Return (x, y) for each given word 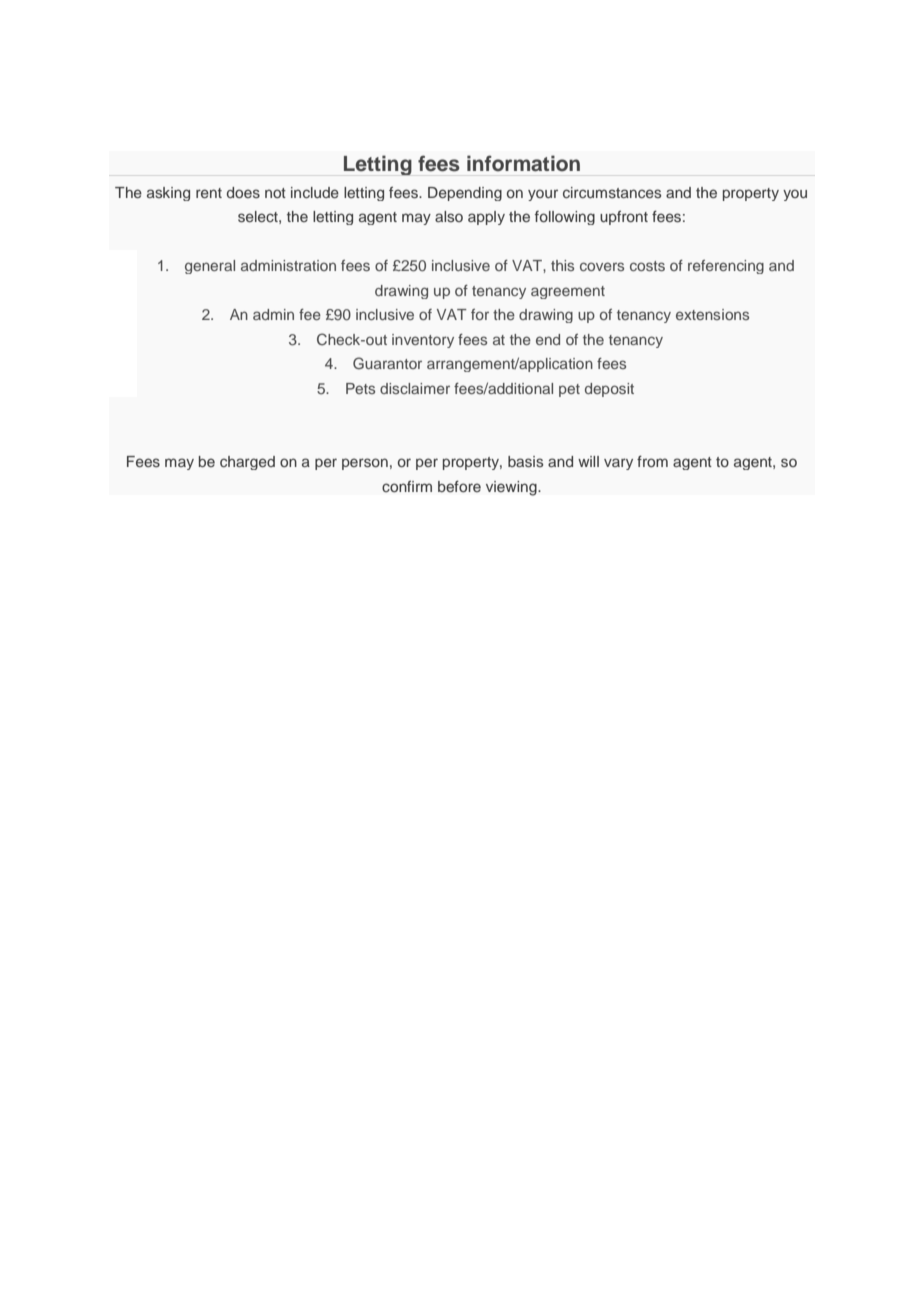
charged (247, 463)
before (459, 486)
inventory (423, 341)
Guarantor (387, 363)
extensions (712, 314)
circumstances (612, 192)
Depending (465, 194)
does (243, 192)
